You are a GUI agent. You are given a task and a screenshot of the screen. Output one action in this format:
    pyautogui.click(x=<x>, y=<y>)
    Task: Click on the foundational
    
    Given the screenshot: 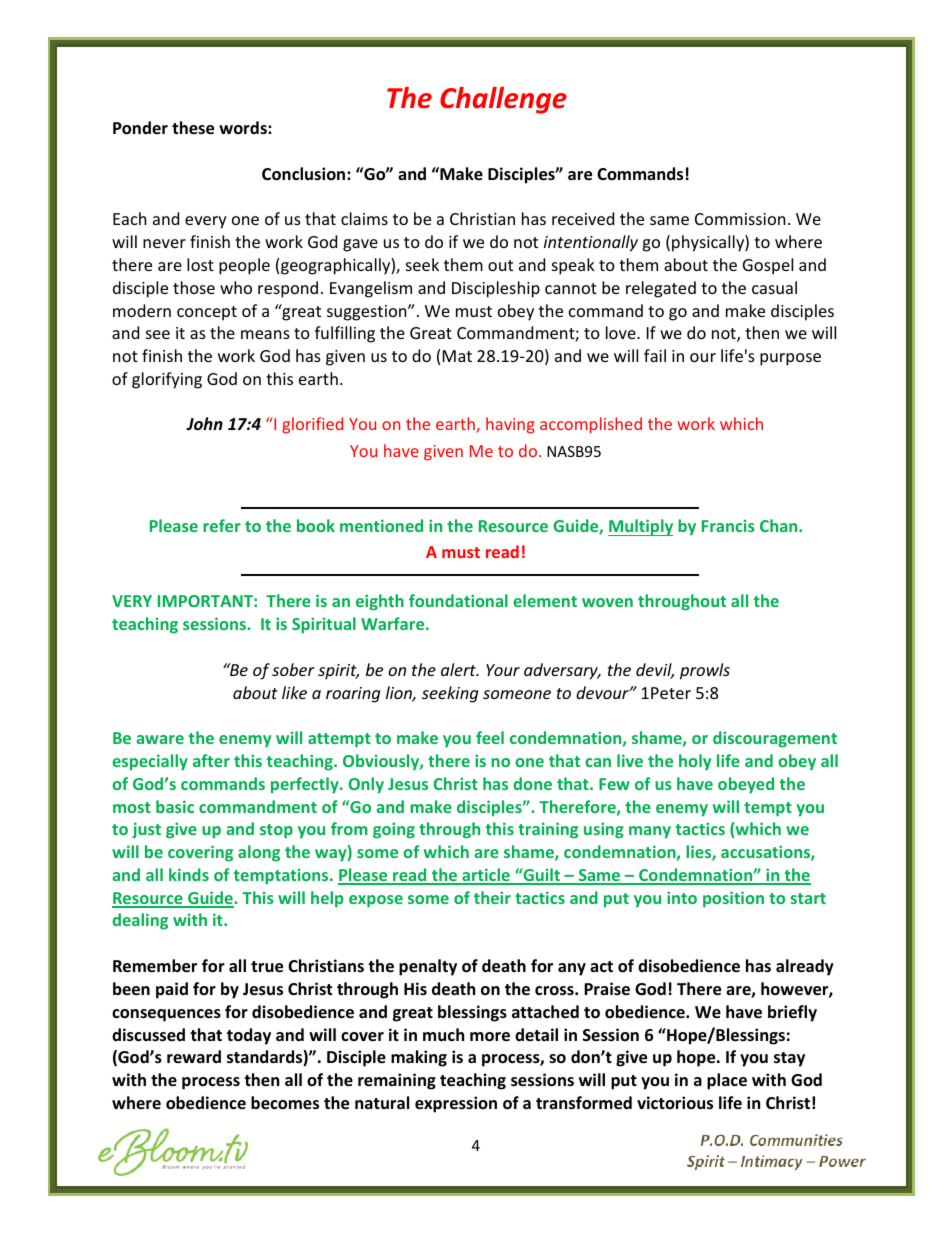 What is the action you would take?
    pyautogui.click(x=458, y=600)
